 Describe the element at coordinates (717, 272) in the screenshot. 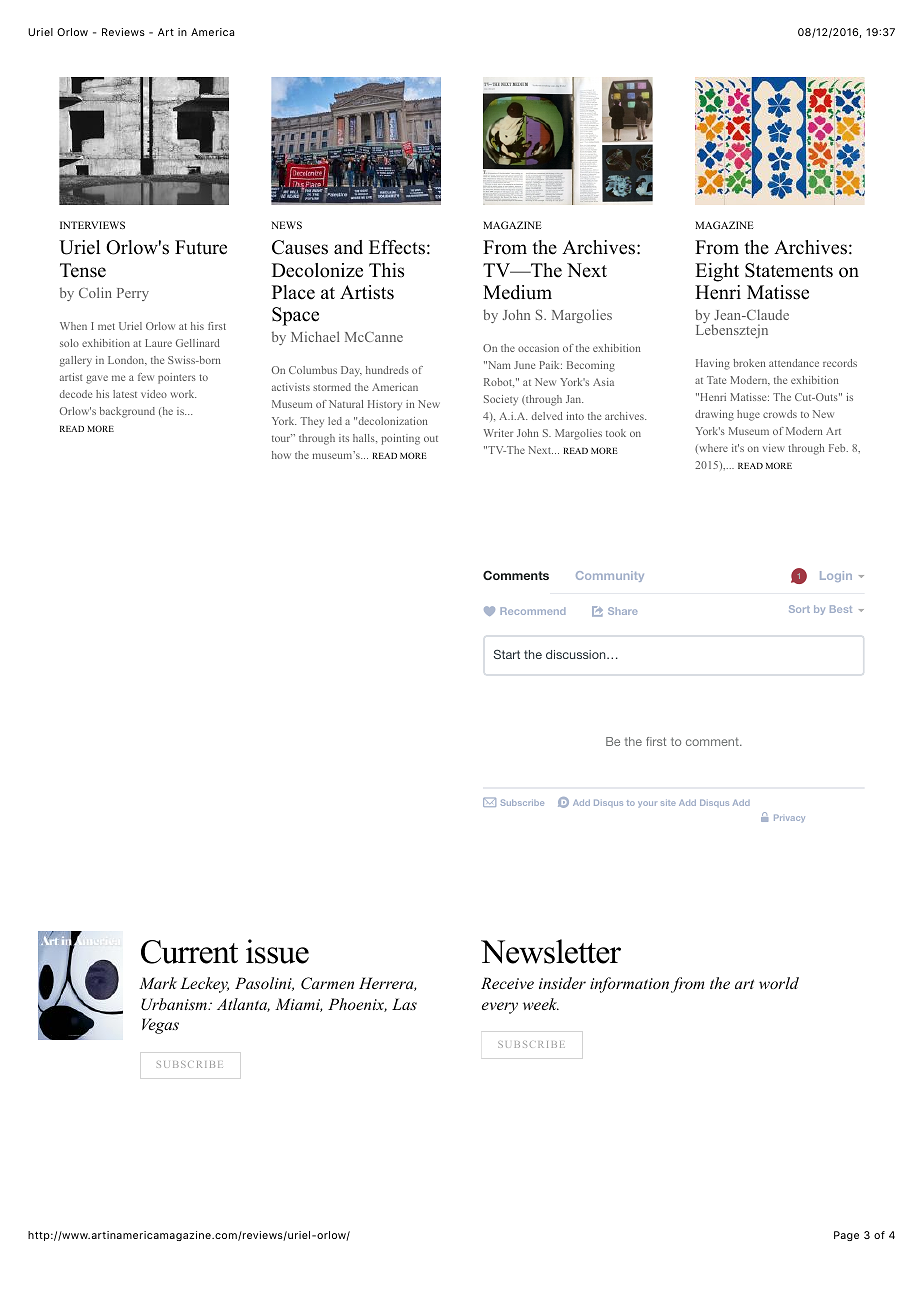

I see `Eight` at that location.
